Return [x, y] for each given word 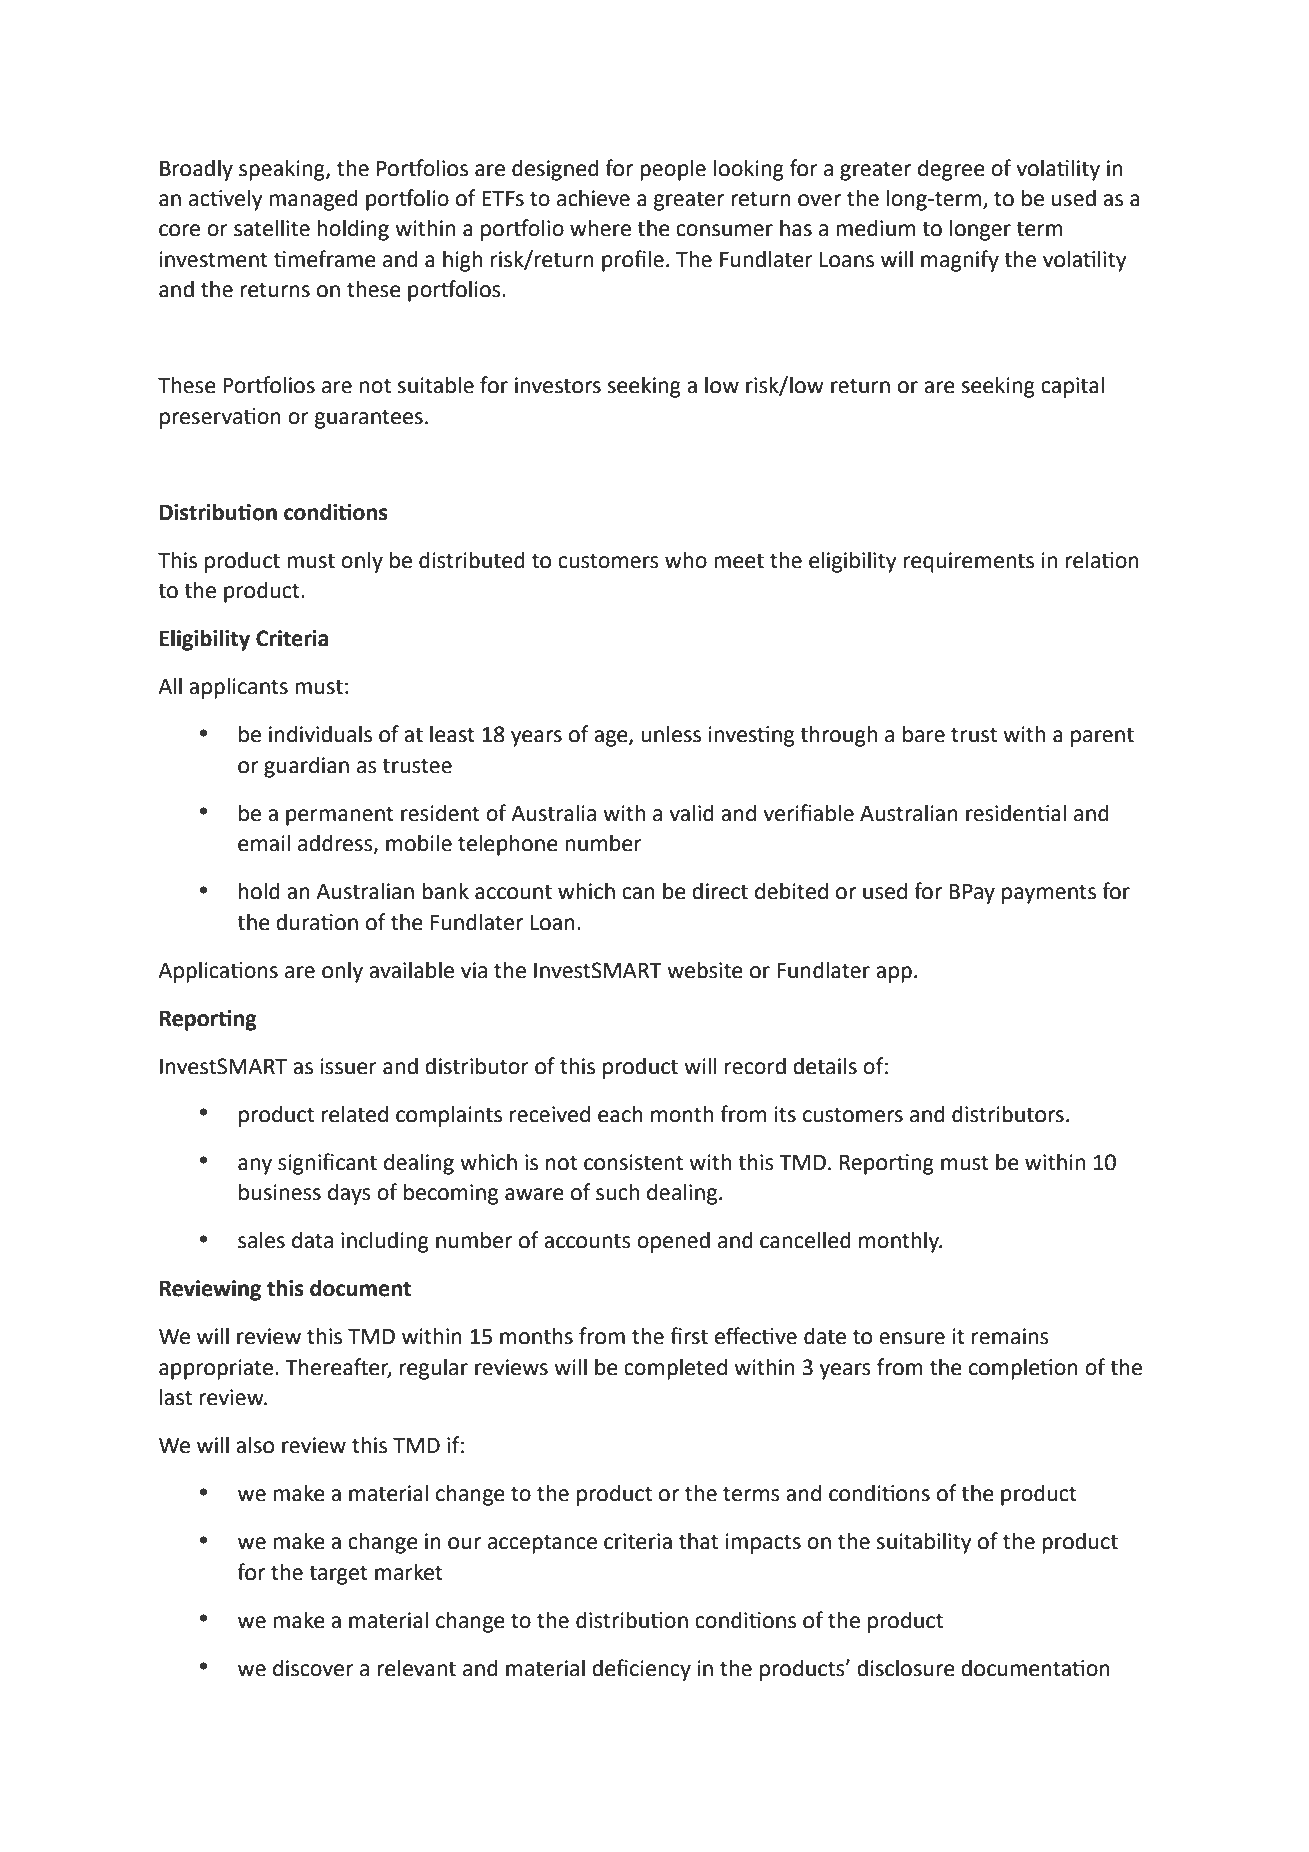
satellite [272, 228]
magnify [960, 261]
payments [1049, 894]
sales [261, 1240]
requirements [969, 562]
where [600, 228]
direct [720, 891]
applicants [238, 688]
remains [1010, 1336]
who [686, 560]
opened [673, 1242]
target [338, 1575]
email [264, 843]
